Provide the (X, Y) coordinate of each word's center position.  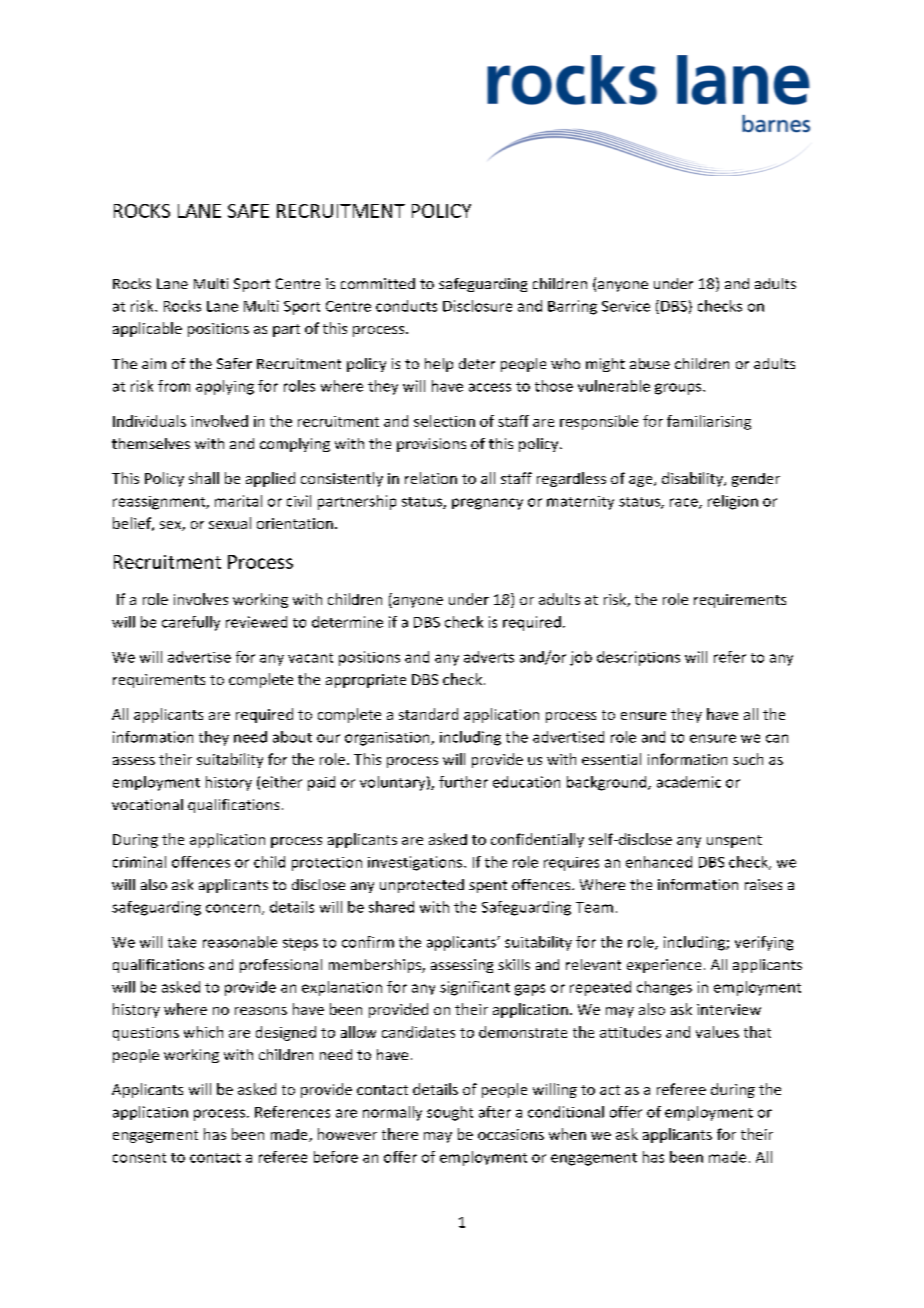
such (748, 759)
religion (733, 502)
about (292, 737)
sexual (230, 523)
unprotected (422, 886)
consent (139, 1158)
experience (664, 966)
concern (233, 908)
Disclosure (477, 306)
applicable (147, 329)
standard (428, 714)
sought (450, 1113)
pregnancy (487, 504)
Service (626, 306)
